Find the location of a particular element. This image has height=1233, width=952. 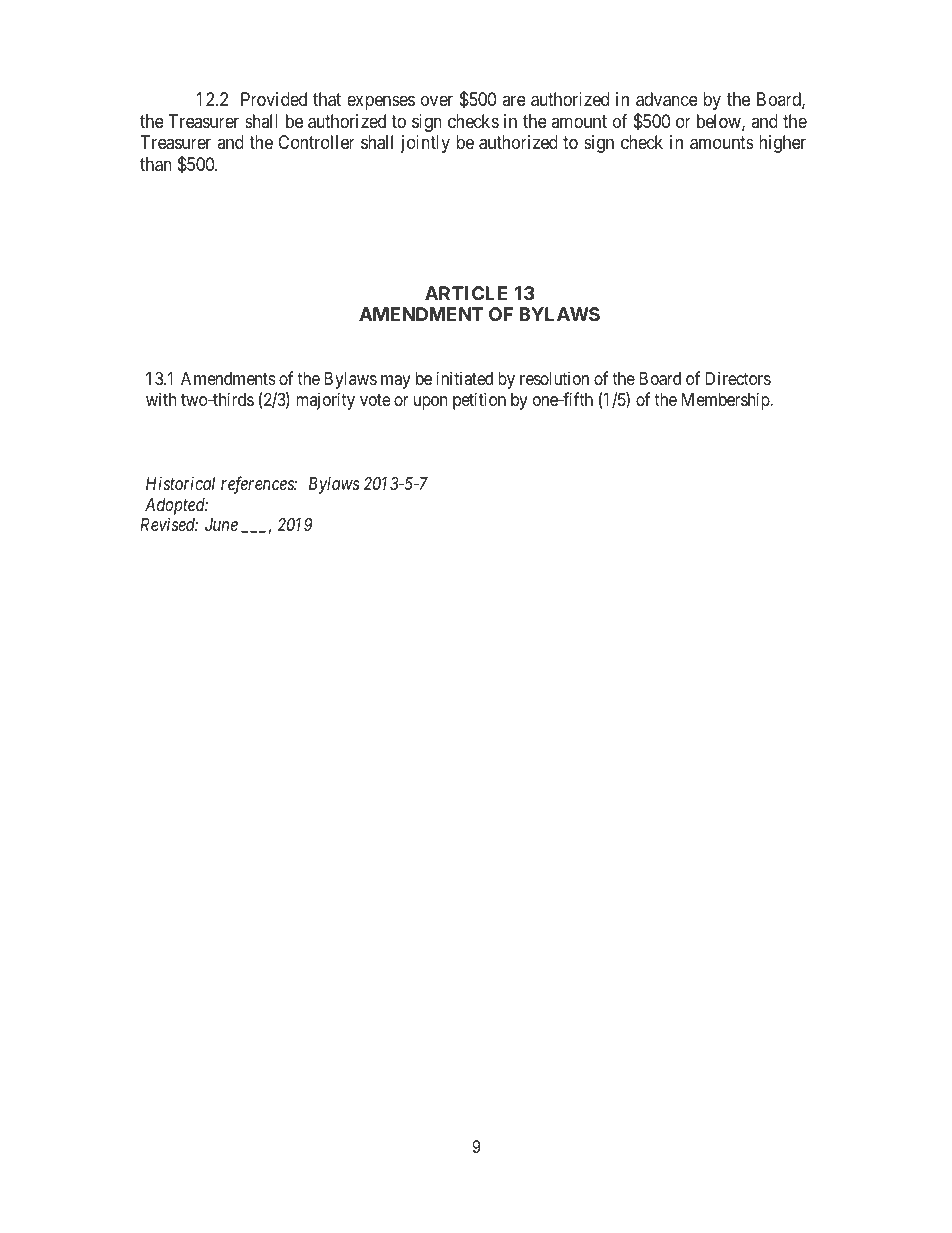

over is located at coordinates (437, 101).
